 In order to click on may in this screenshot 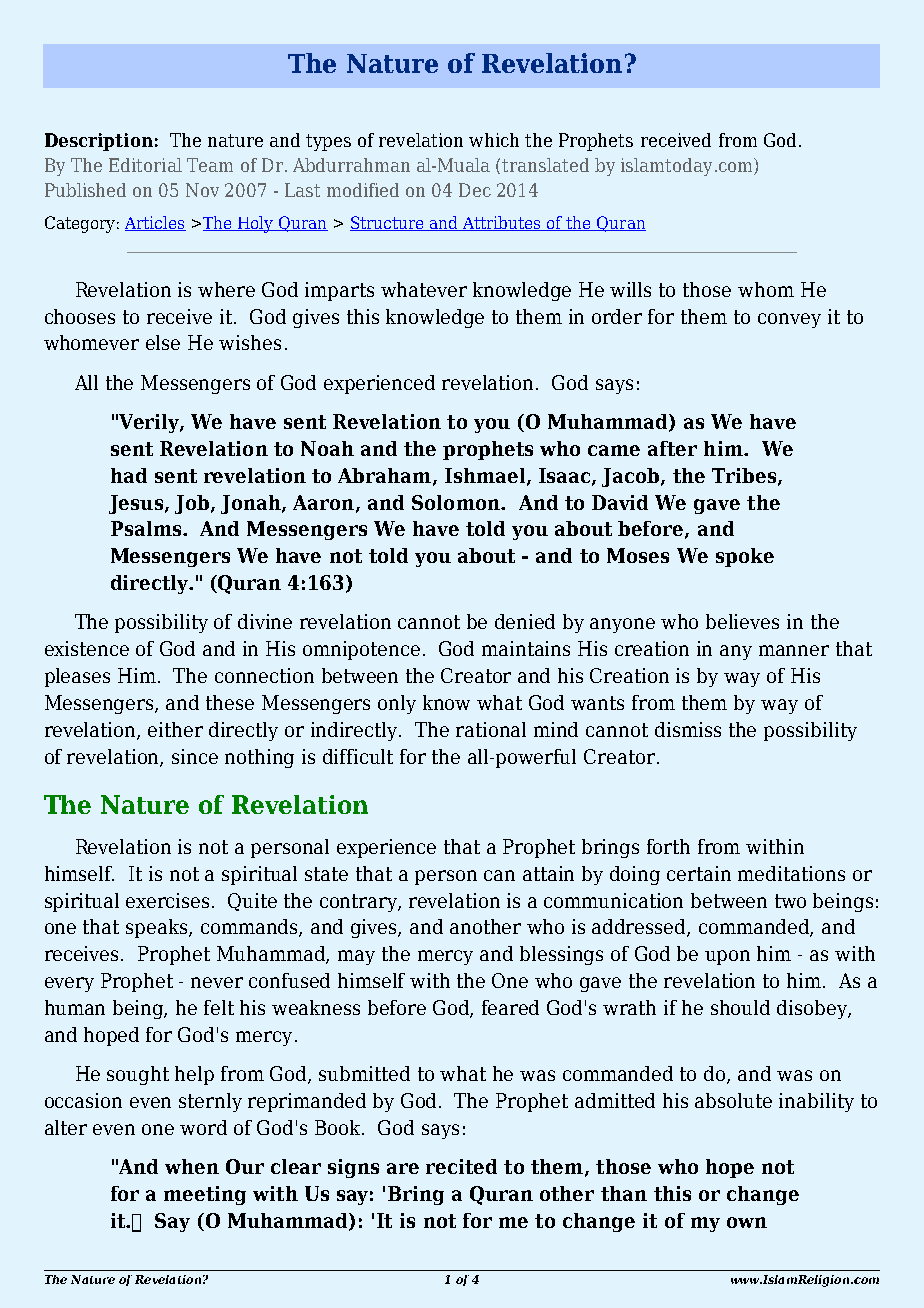, I will do `click(356, 957)`.
